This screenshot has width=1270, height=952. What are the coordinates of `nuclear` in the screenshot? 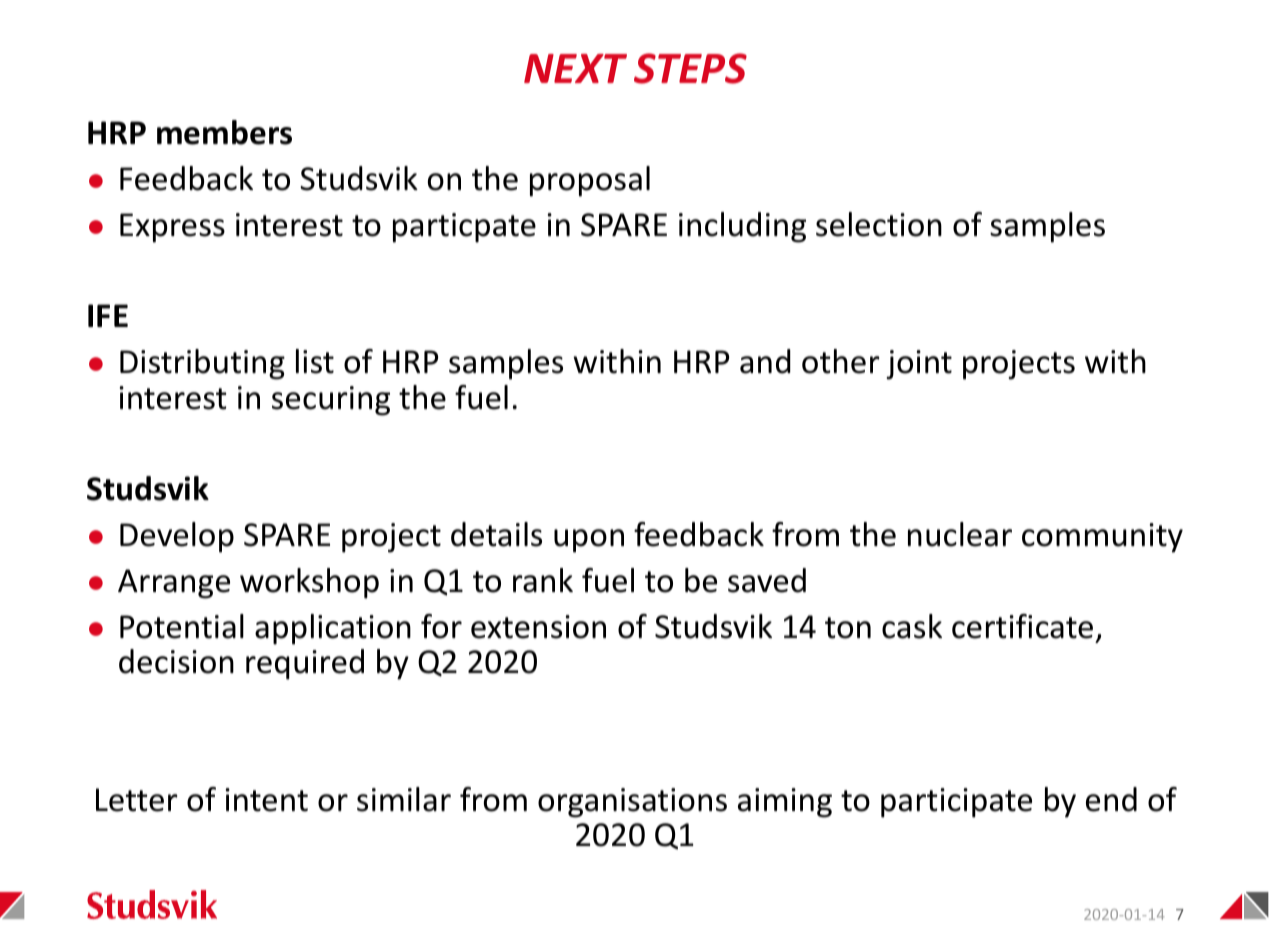 It's located at (960, 534).
